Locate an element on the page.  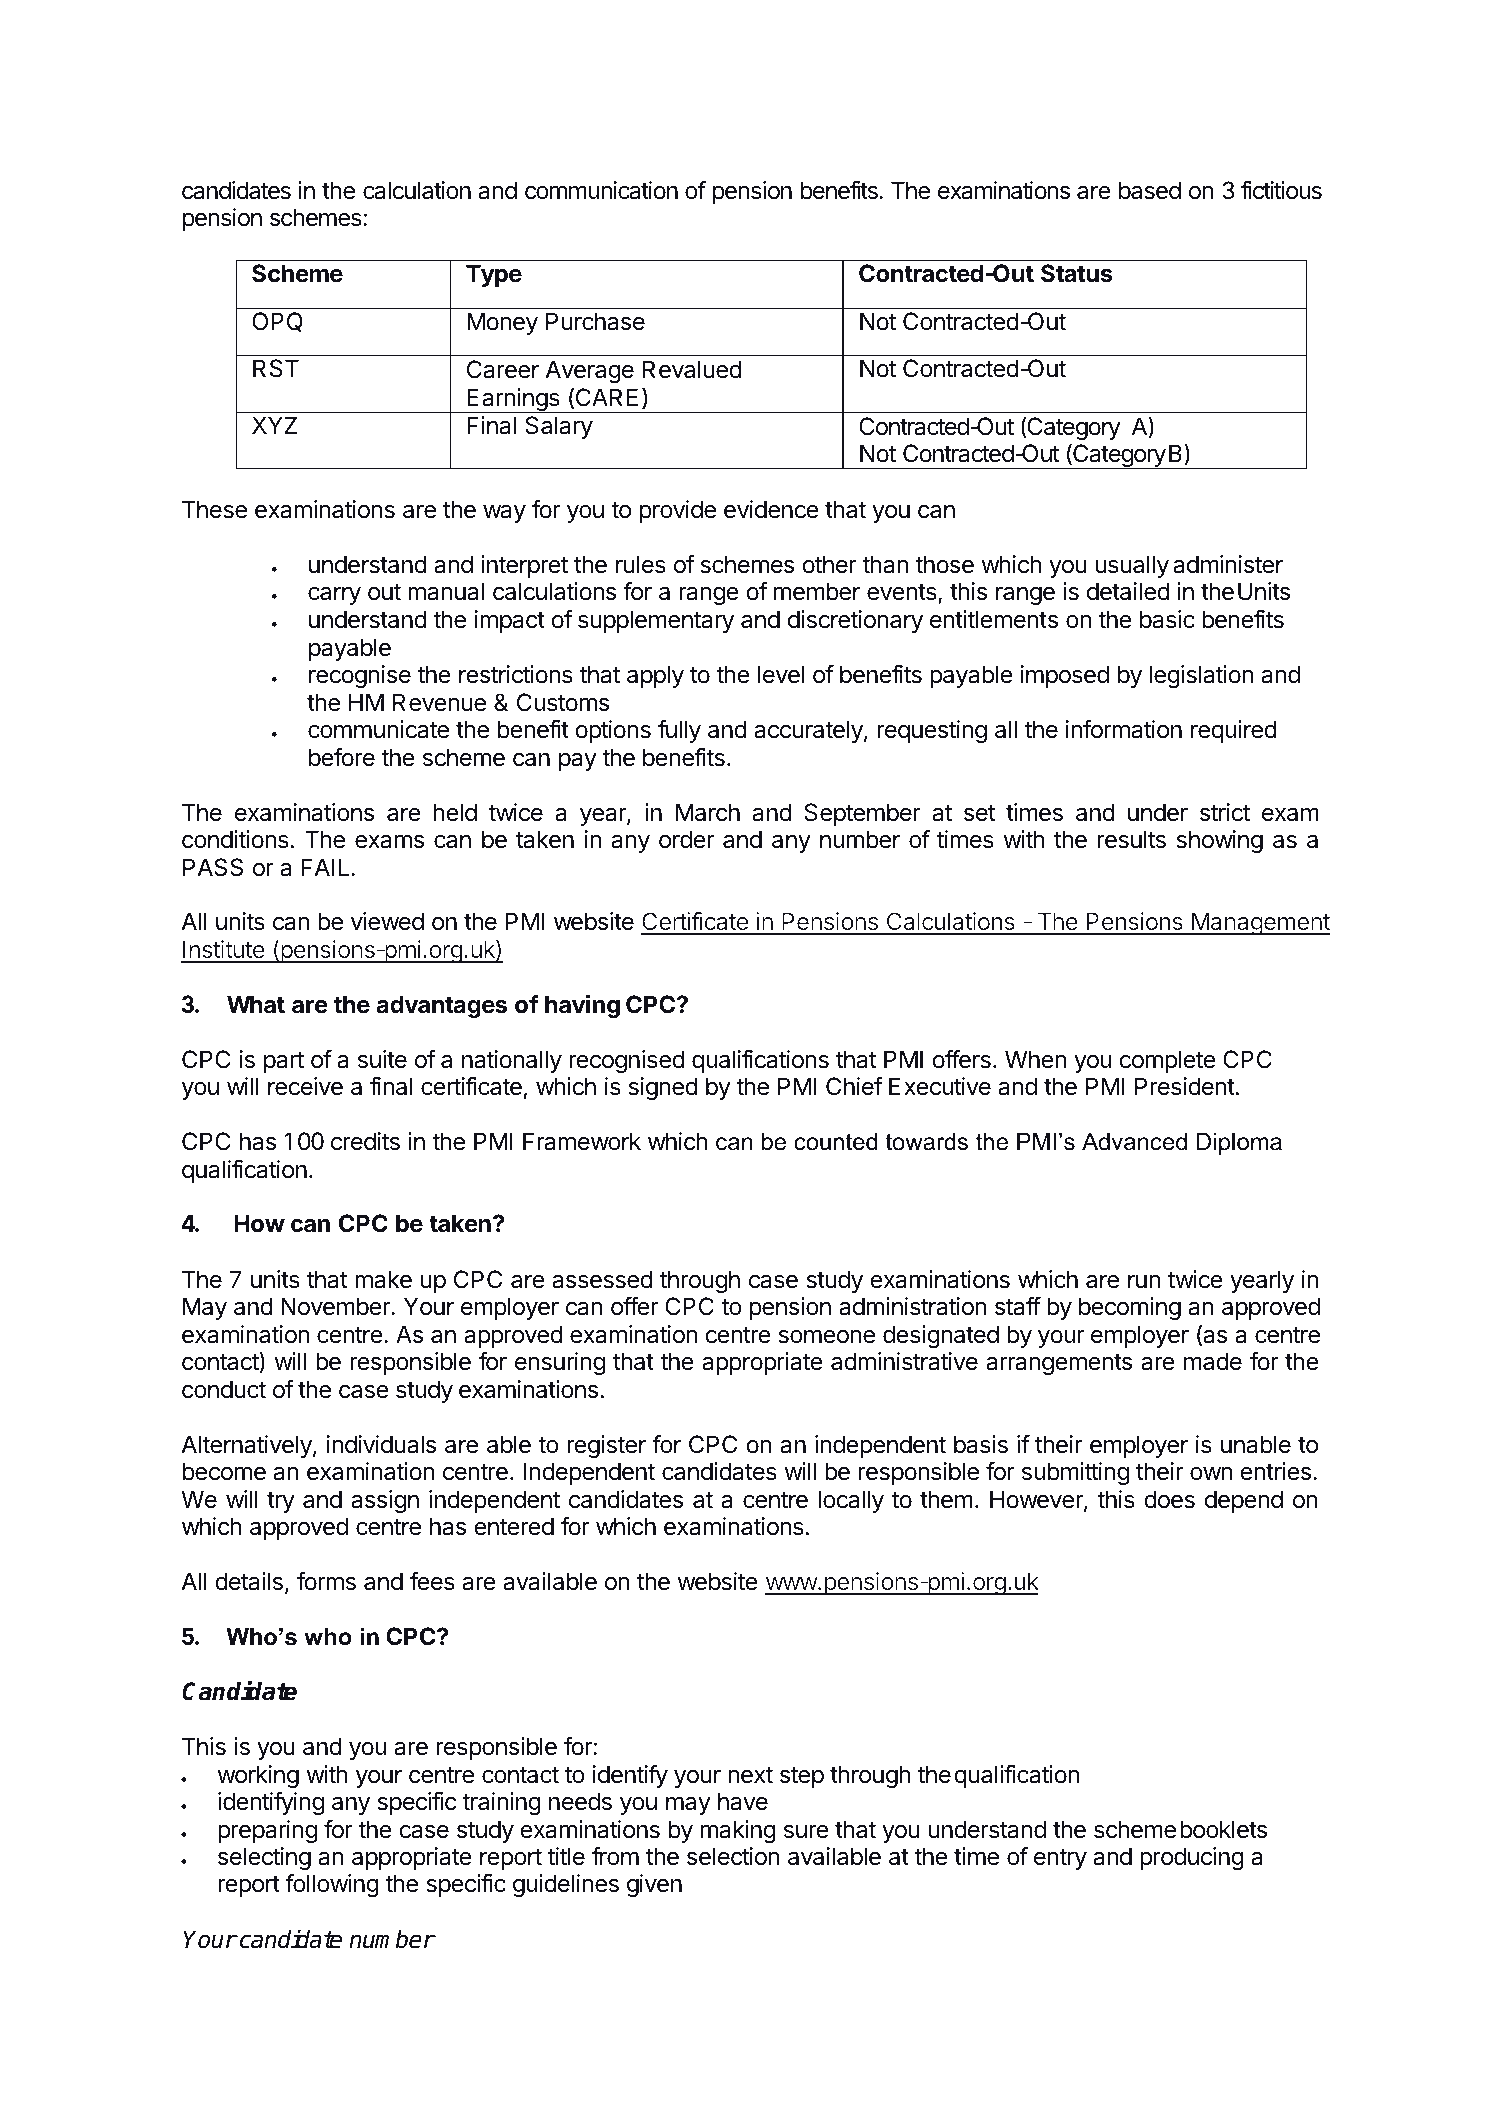
someone is located at coordinates (826, 1336).
